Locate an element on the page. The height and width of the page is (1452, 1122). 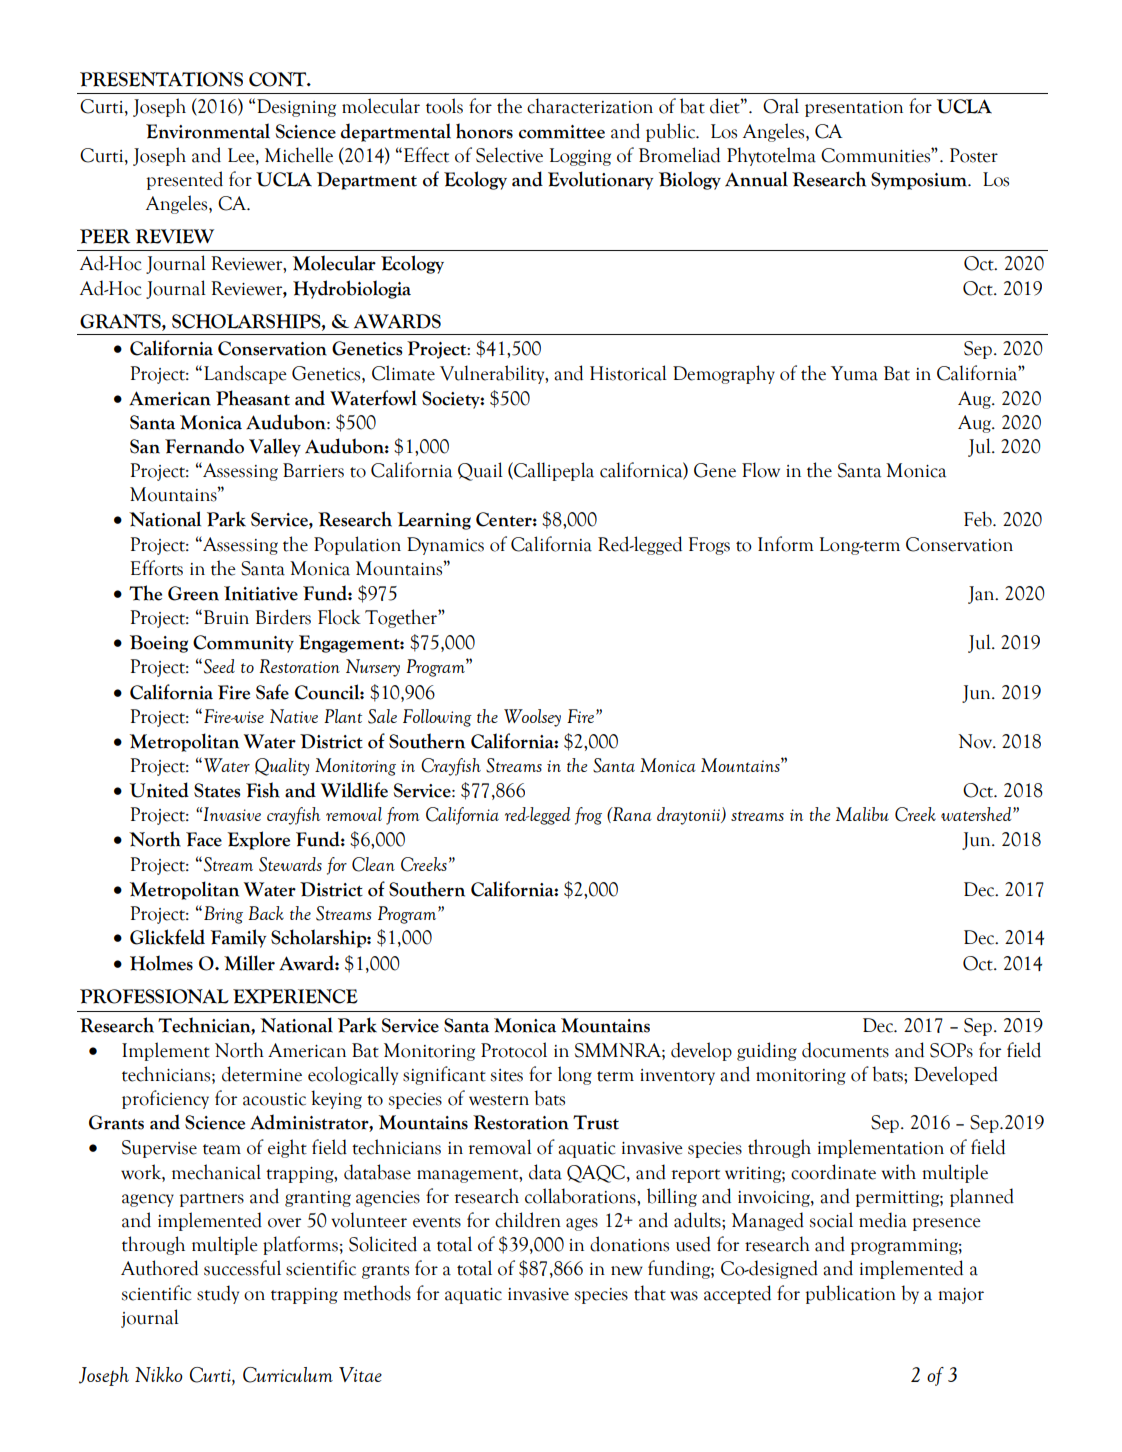
Environmental is located at coordinates (208, 131).
